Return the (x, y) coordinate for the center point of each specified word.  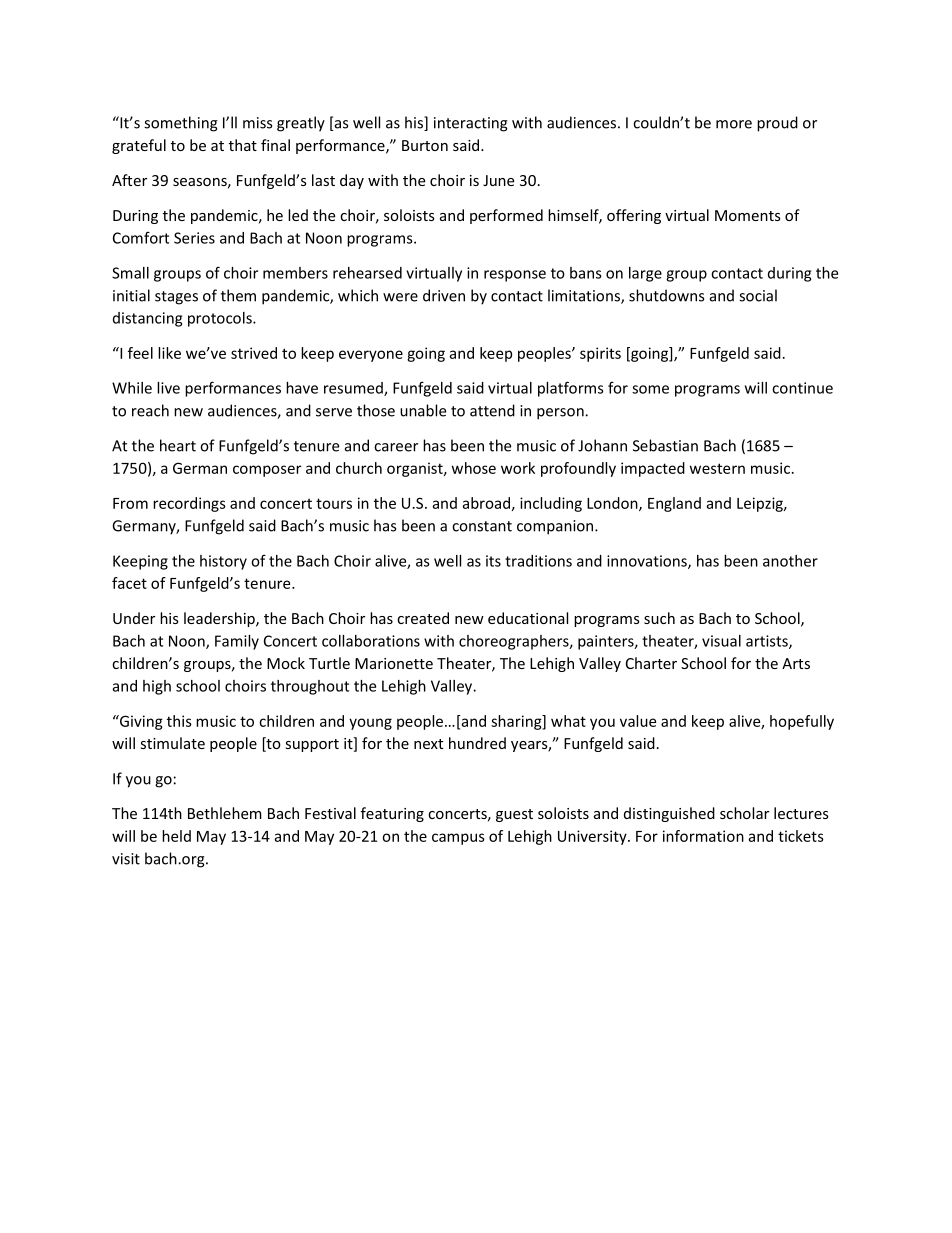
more (734, 124)
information (703, 836)
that (243, 145)
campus (458, 839)
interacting (471, 124)
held (176, 836)
